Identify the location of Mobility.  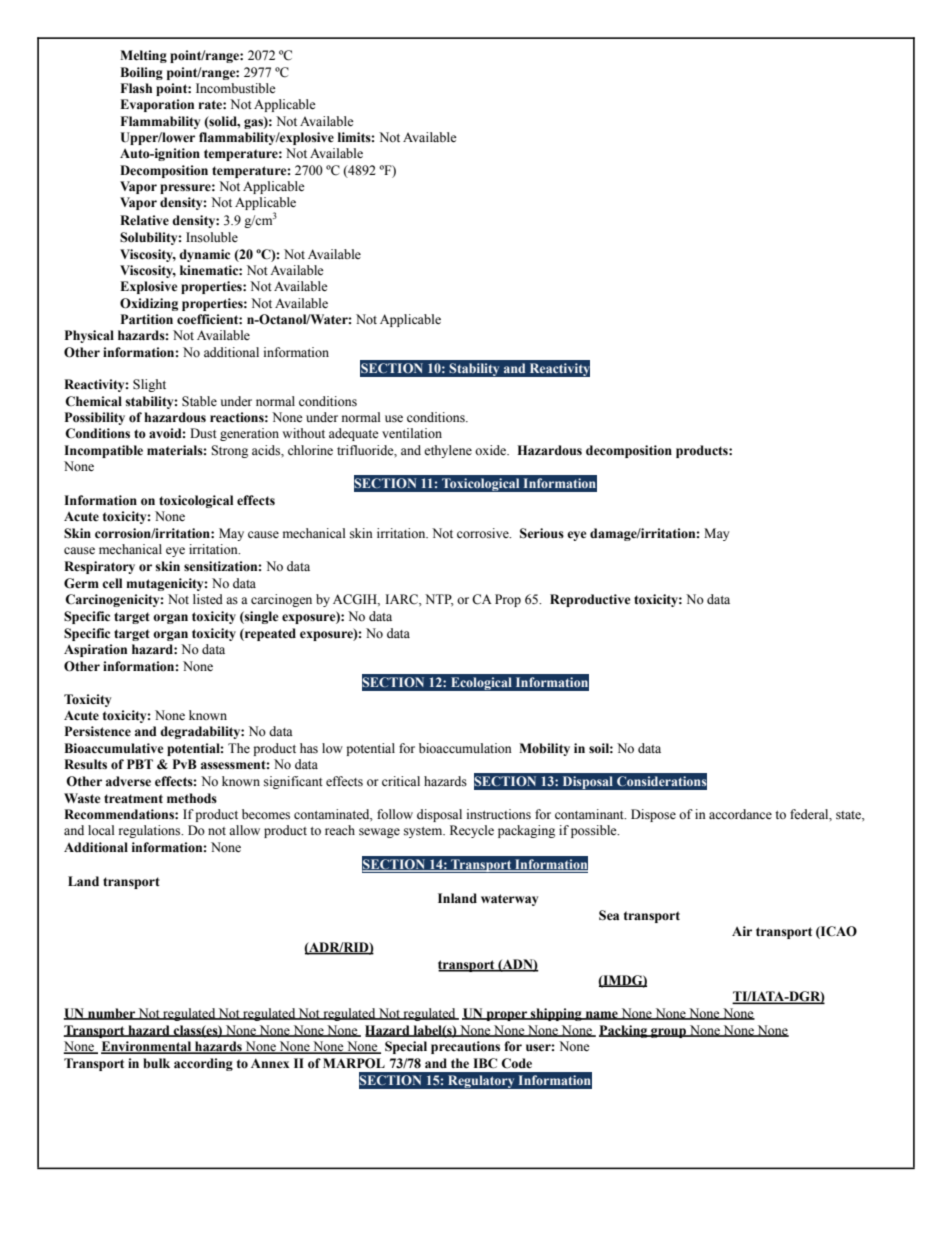
(544, 749).
